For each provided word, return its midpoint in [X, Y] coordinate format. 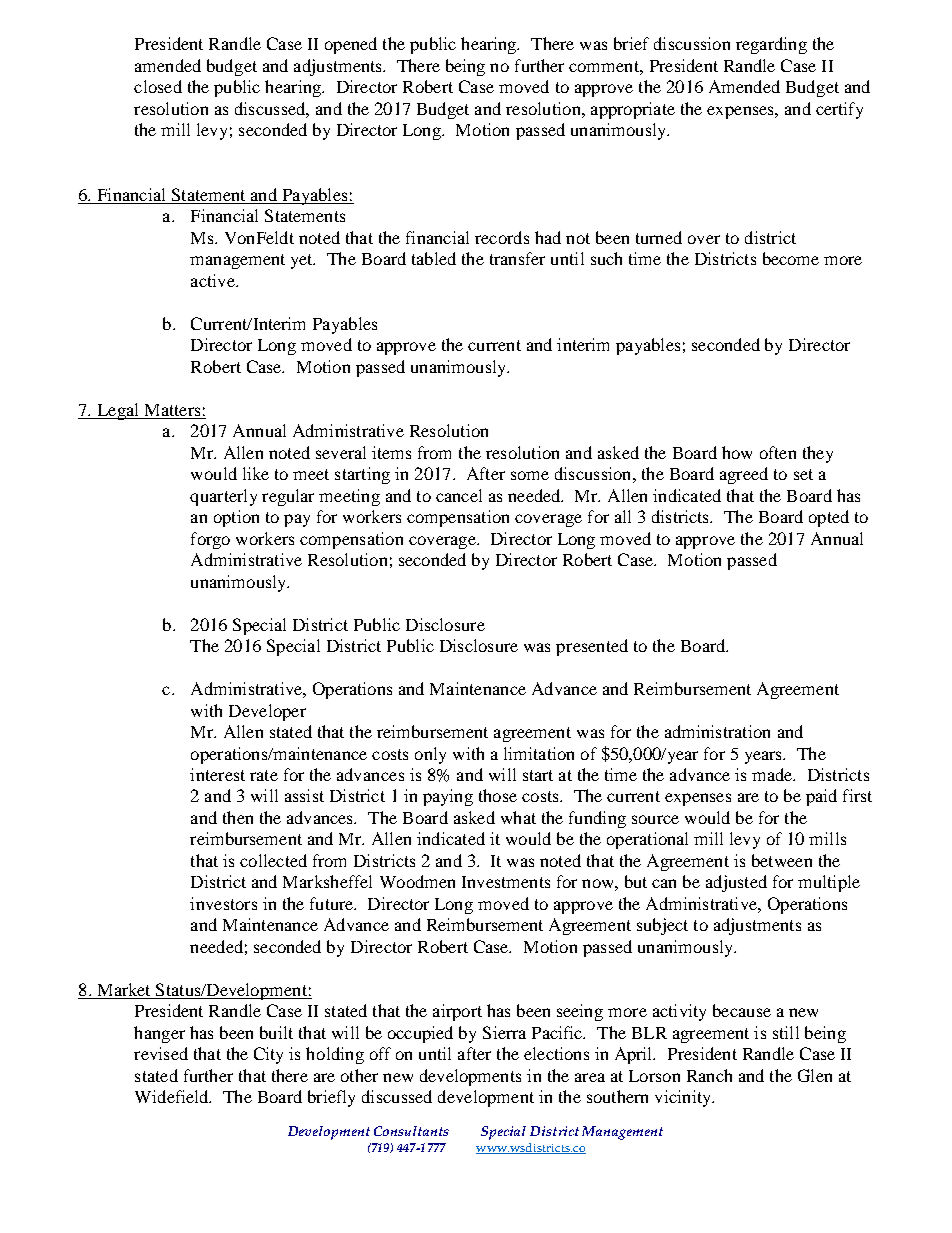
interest [217, 774]
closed [158, 86]
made [773, 774]
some [530, 475]
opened [351, 45]
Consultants [411, 1131]
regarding [771, 45]
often [778, 452]
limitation [539, 753]
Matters [172, 410]
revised [161, 1053]
